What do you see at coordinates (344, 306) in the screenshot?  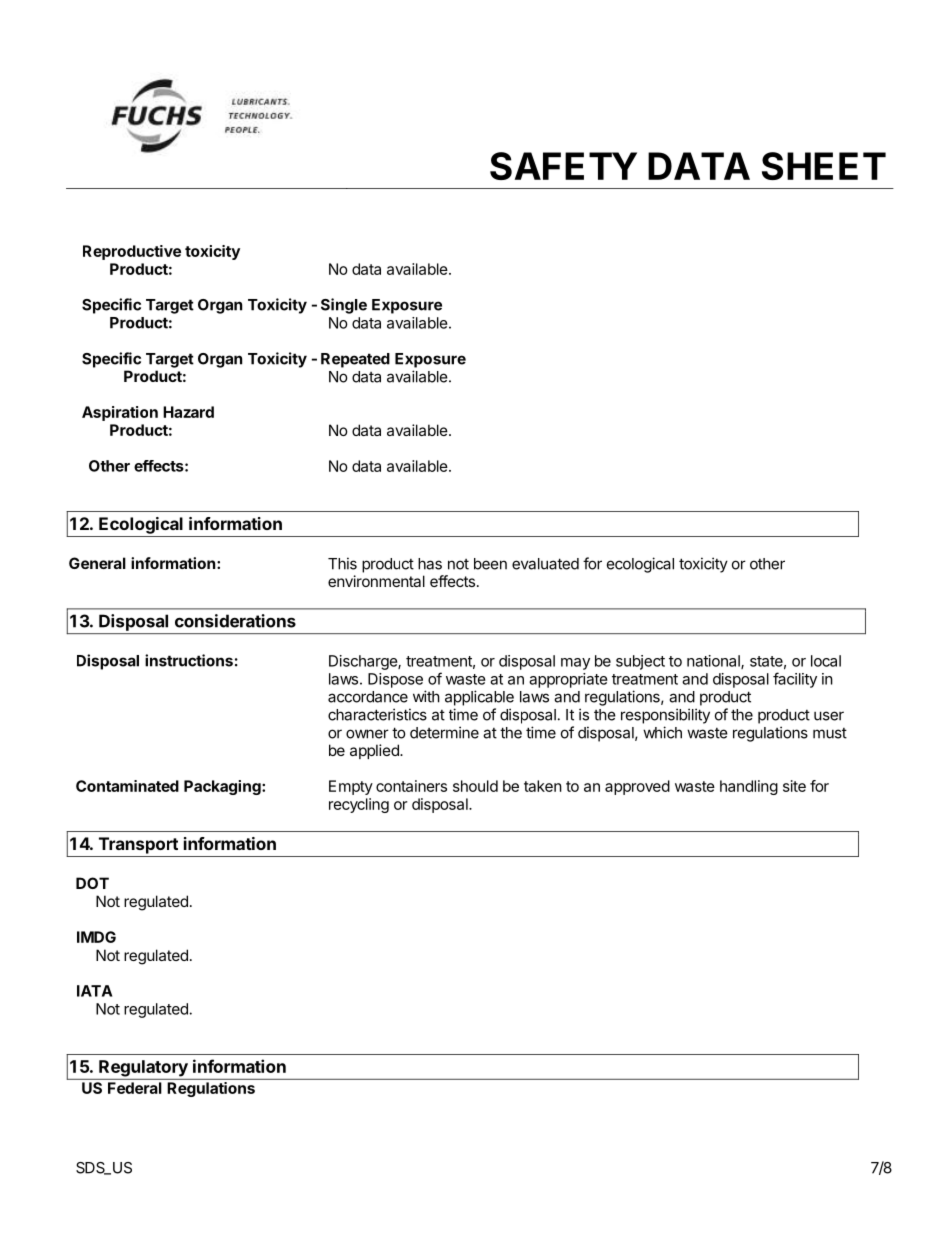 I see `Single` at bounding box center [344, 306].
